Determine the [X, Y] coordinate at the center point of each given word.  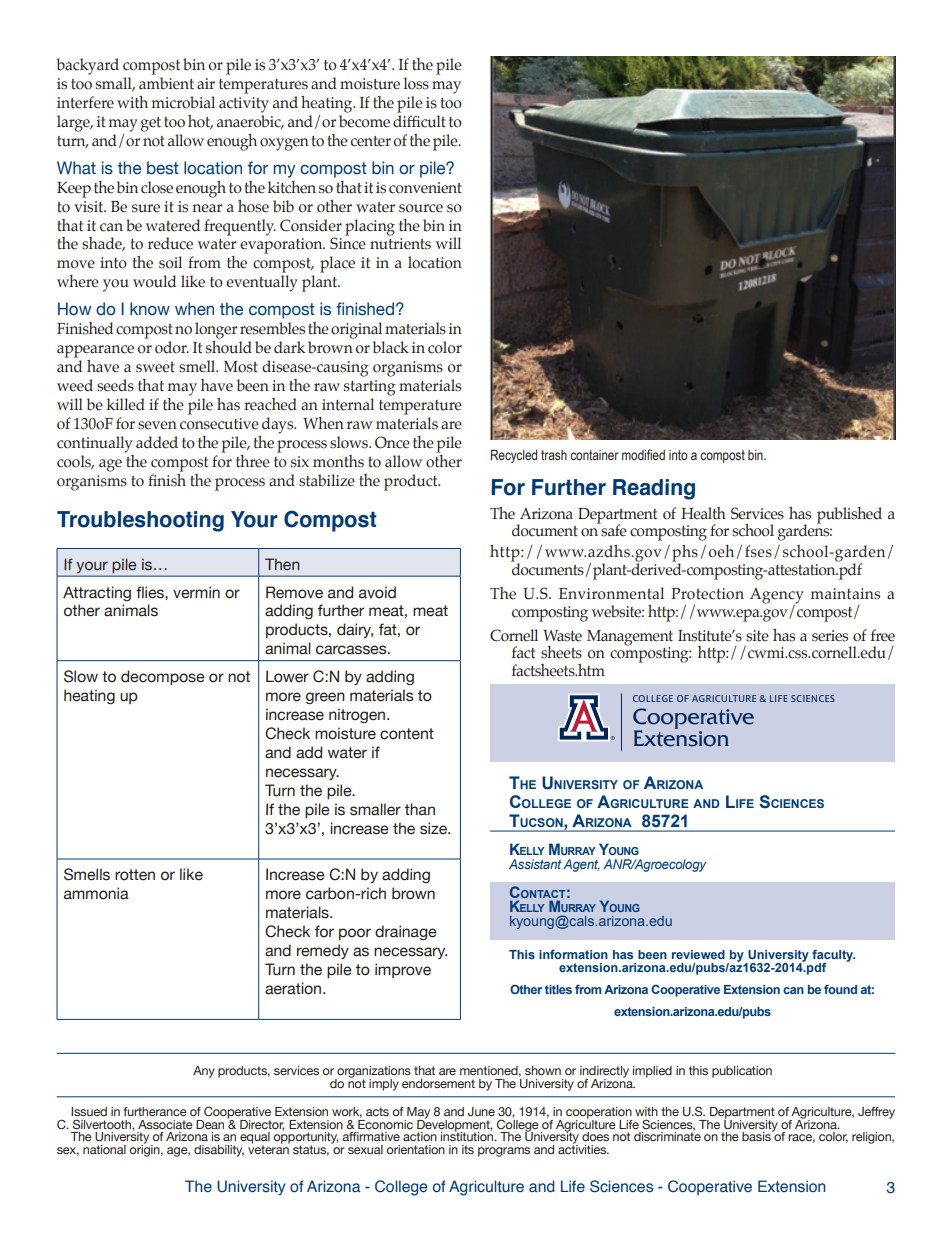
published [849, 515]
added [157, 442]
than [420, 809]
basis [757, 1135]
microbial [183, 102]
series [830, 636]
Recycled [514, 456]
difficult [419, 121]
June [481, 1111]
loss [416, 83]
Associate [165, 1124]
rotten [135, 875]
